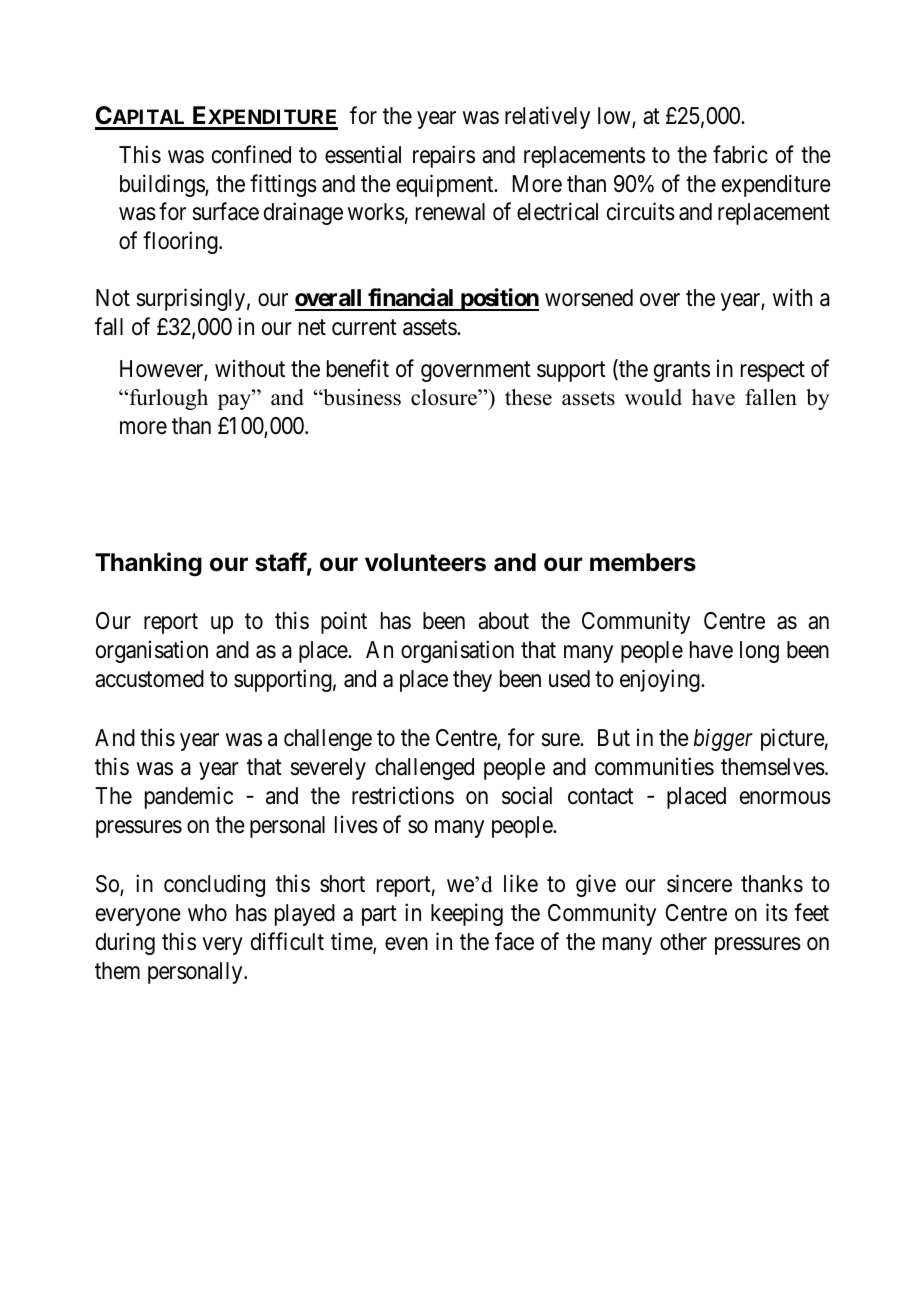 This screenshot has height=1308, width=924. What do you see at coordinates (251, 154) in the screenshot?
I see `confined` at bounding box center [251, 154].
